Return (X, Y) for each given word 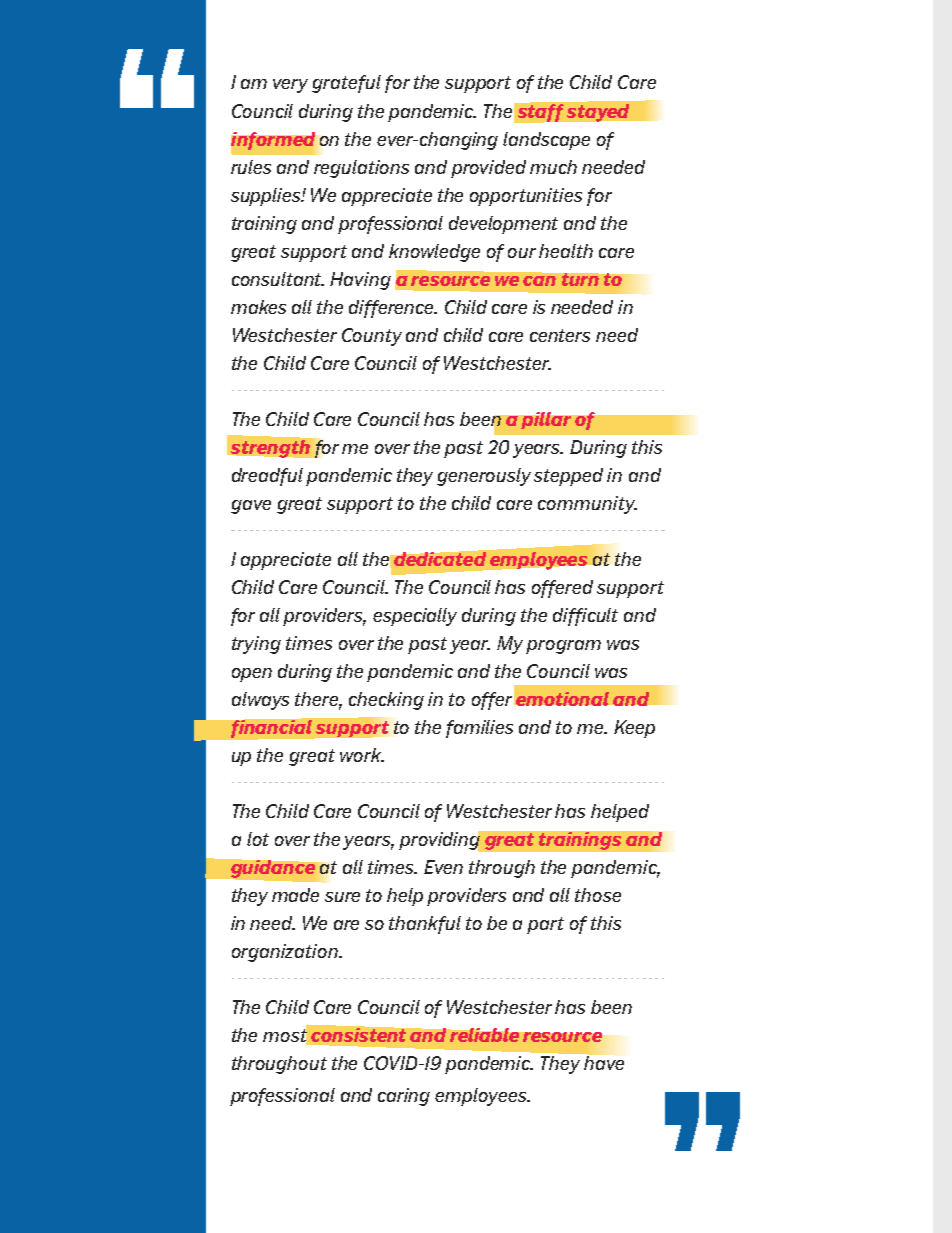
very (290, 86)
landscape (546, 141)
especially (415, 617)
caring (404, 1097)
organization (286, 953)
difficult (585, 617)
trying (256, 645)
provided (488, 169)
